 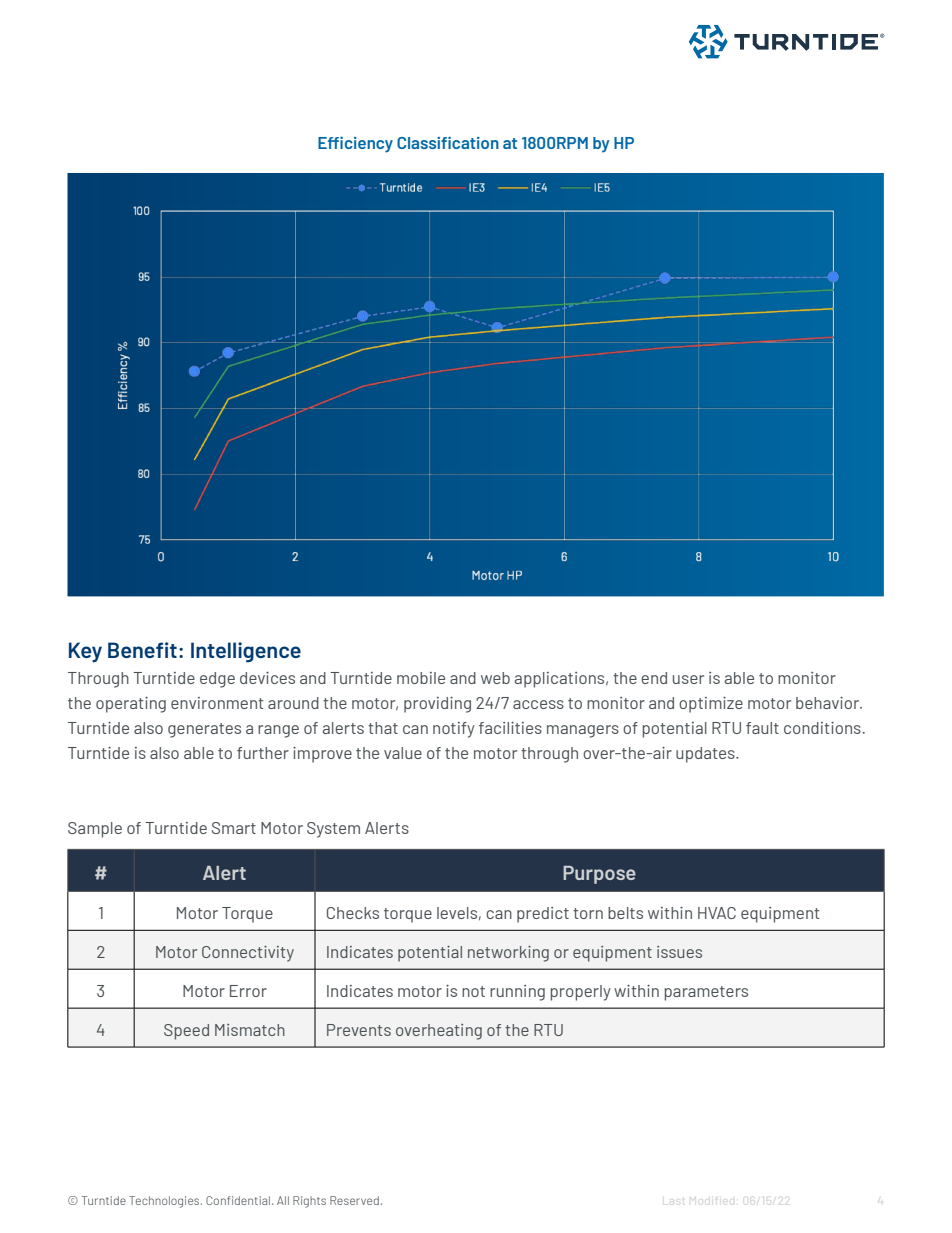 What do you see at coordinates (354, 1200) in the image?
I see `Reserved` at bounding box center [354, 1200].
